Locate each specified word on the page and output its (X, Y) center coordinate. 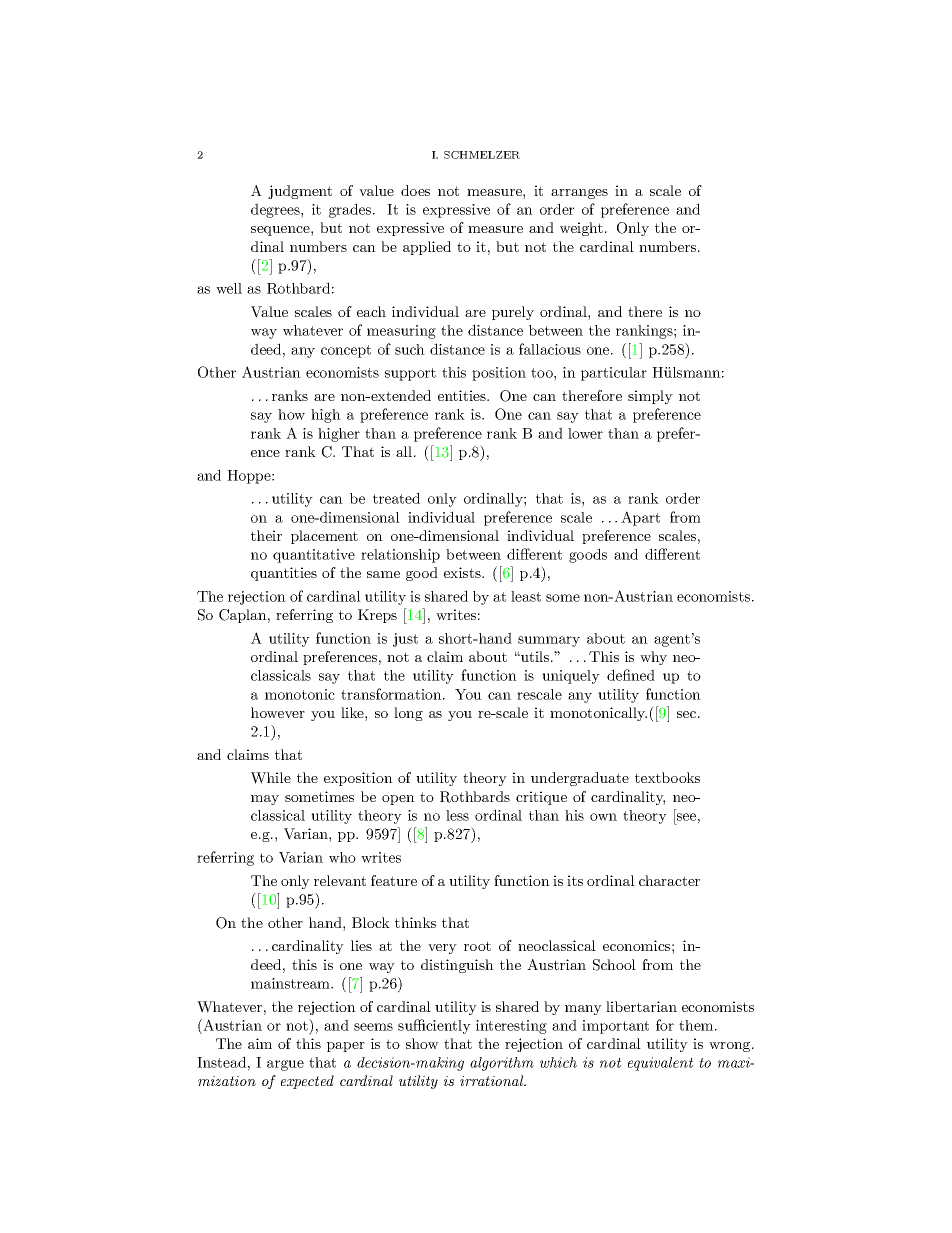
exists (463, 572)
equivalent (660, 1064)
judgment (300, 192)
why (653, 658)
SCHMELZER (482, 155)
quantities (284, 574)
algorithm (502, 1064)
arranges (579, 194)
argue (285, 1065)
